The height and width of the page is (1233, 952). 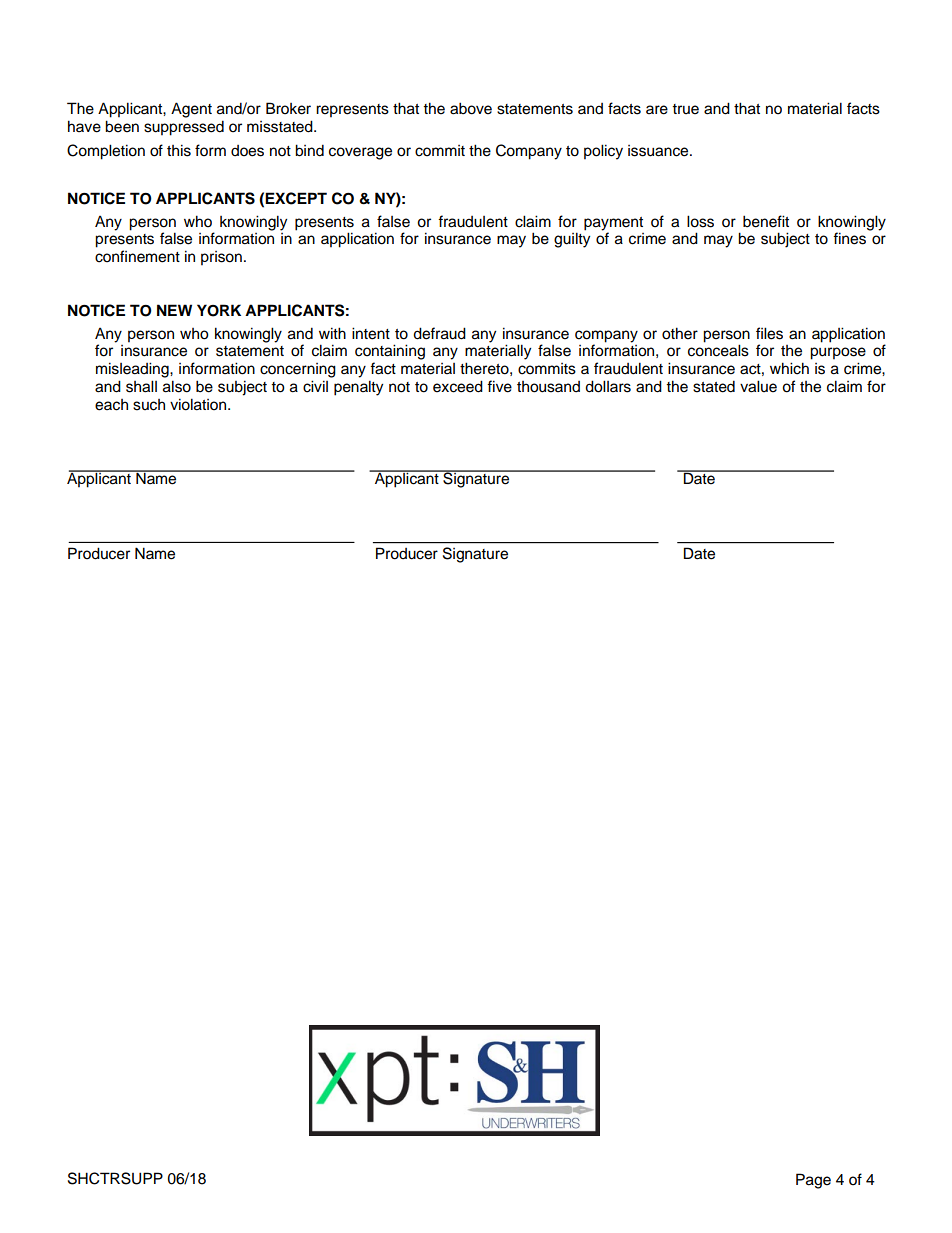 I want to click on above, so click(x=471, y=108).
